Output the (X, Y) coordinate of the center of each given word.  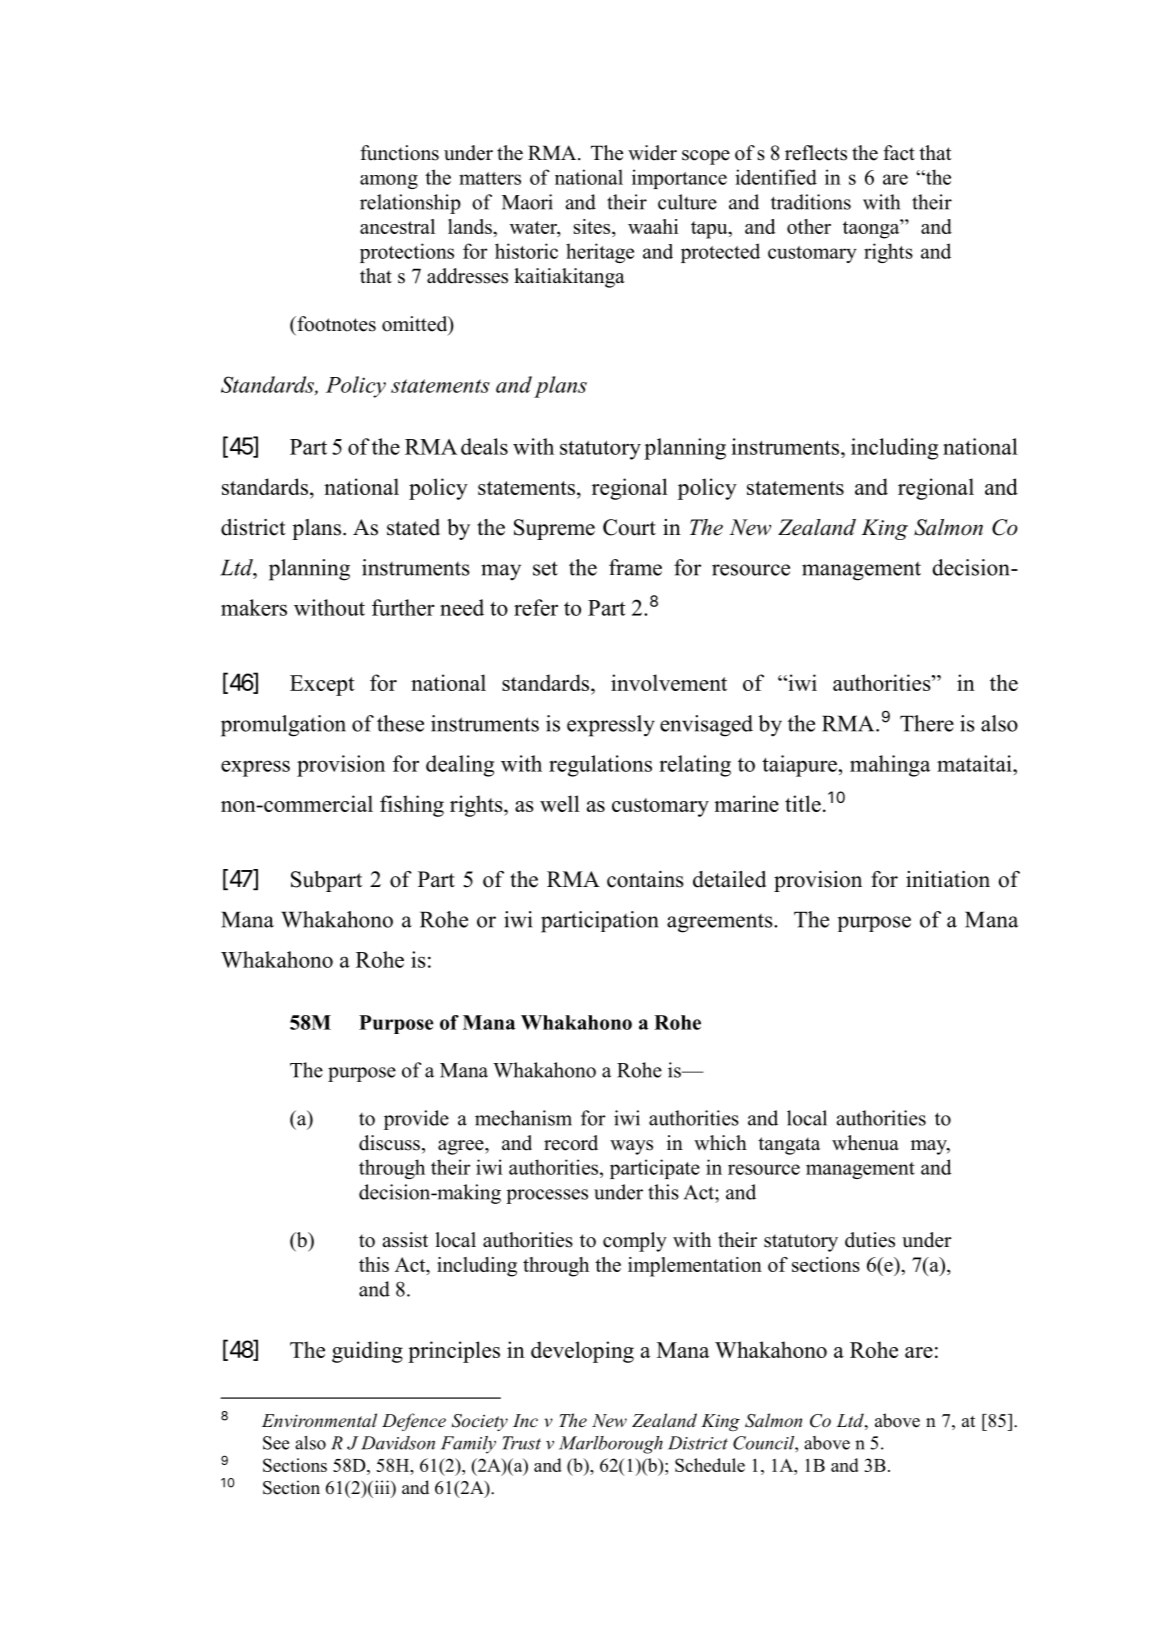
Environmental (319, 1420)
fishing (412, 806)
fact (899, 153)
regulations (600, 766)
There (927, 723)
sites (593, 228)
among (389, 181)
